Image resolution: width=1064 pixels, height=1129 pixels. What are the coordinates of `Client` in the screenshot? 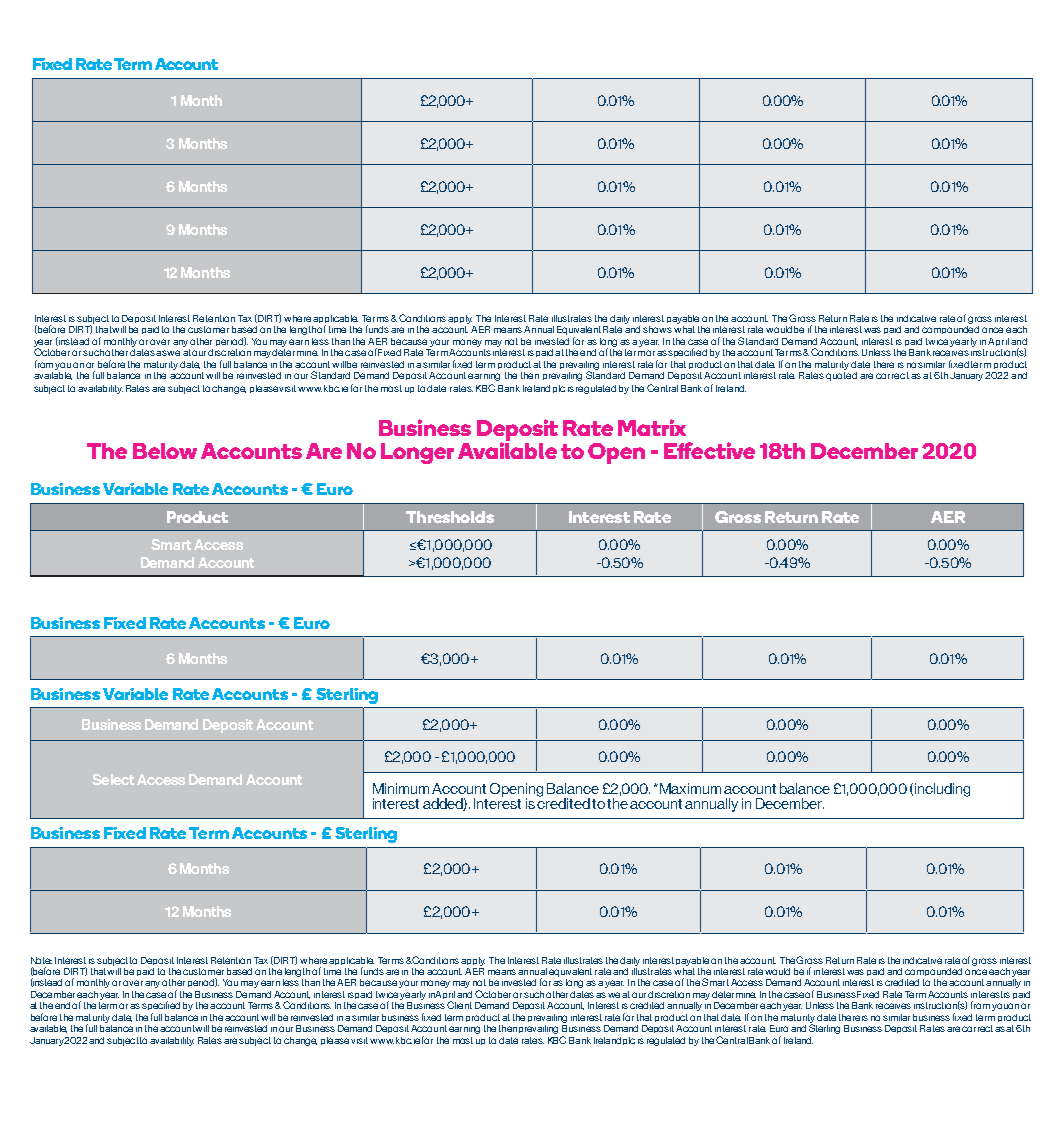 It's located at (459, 1005).
